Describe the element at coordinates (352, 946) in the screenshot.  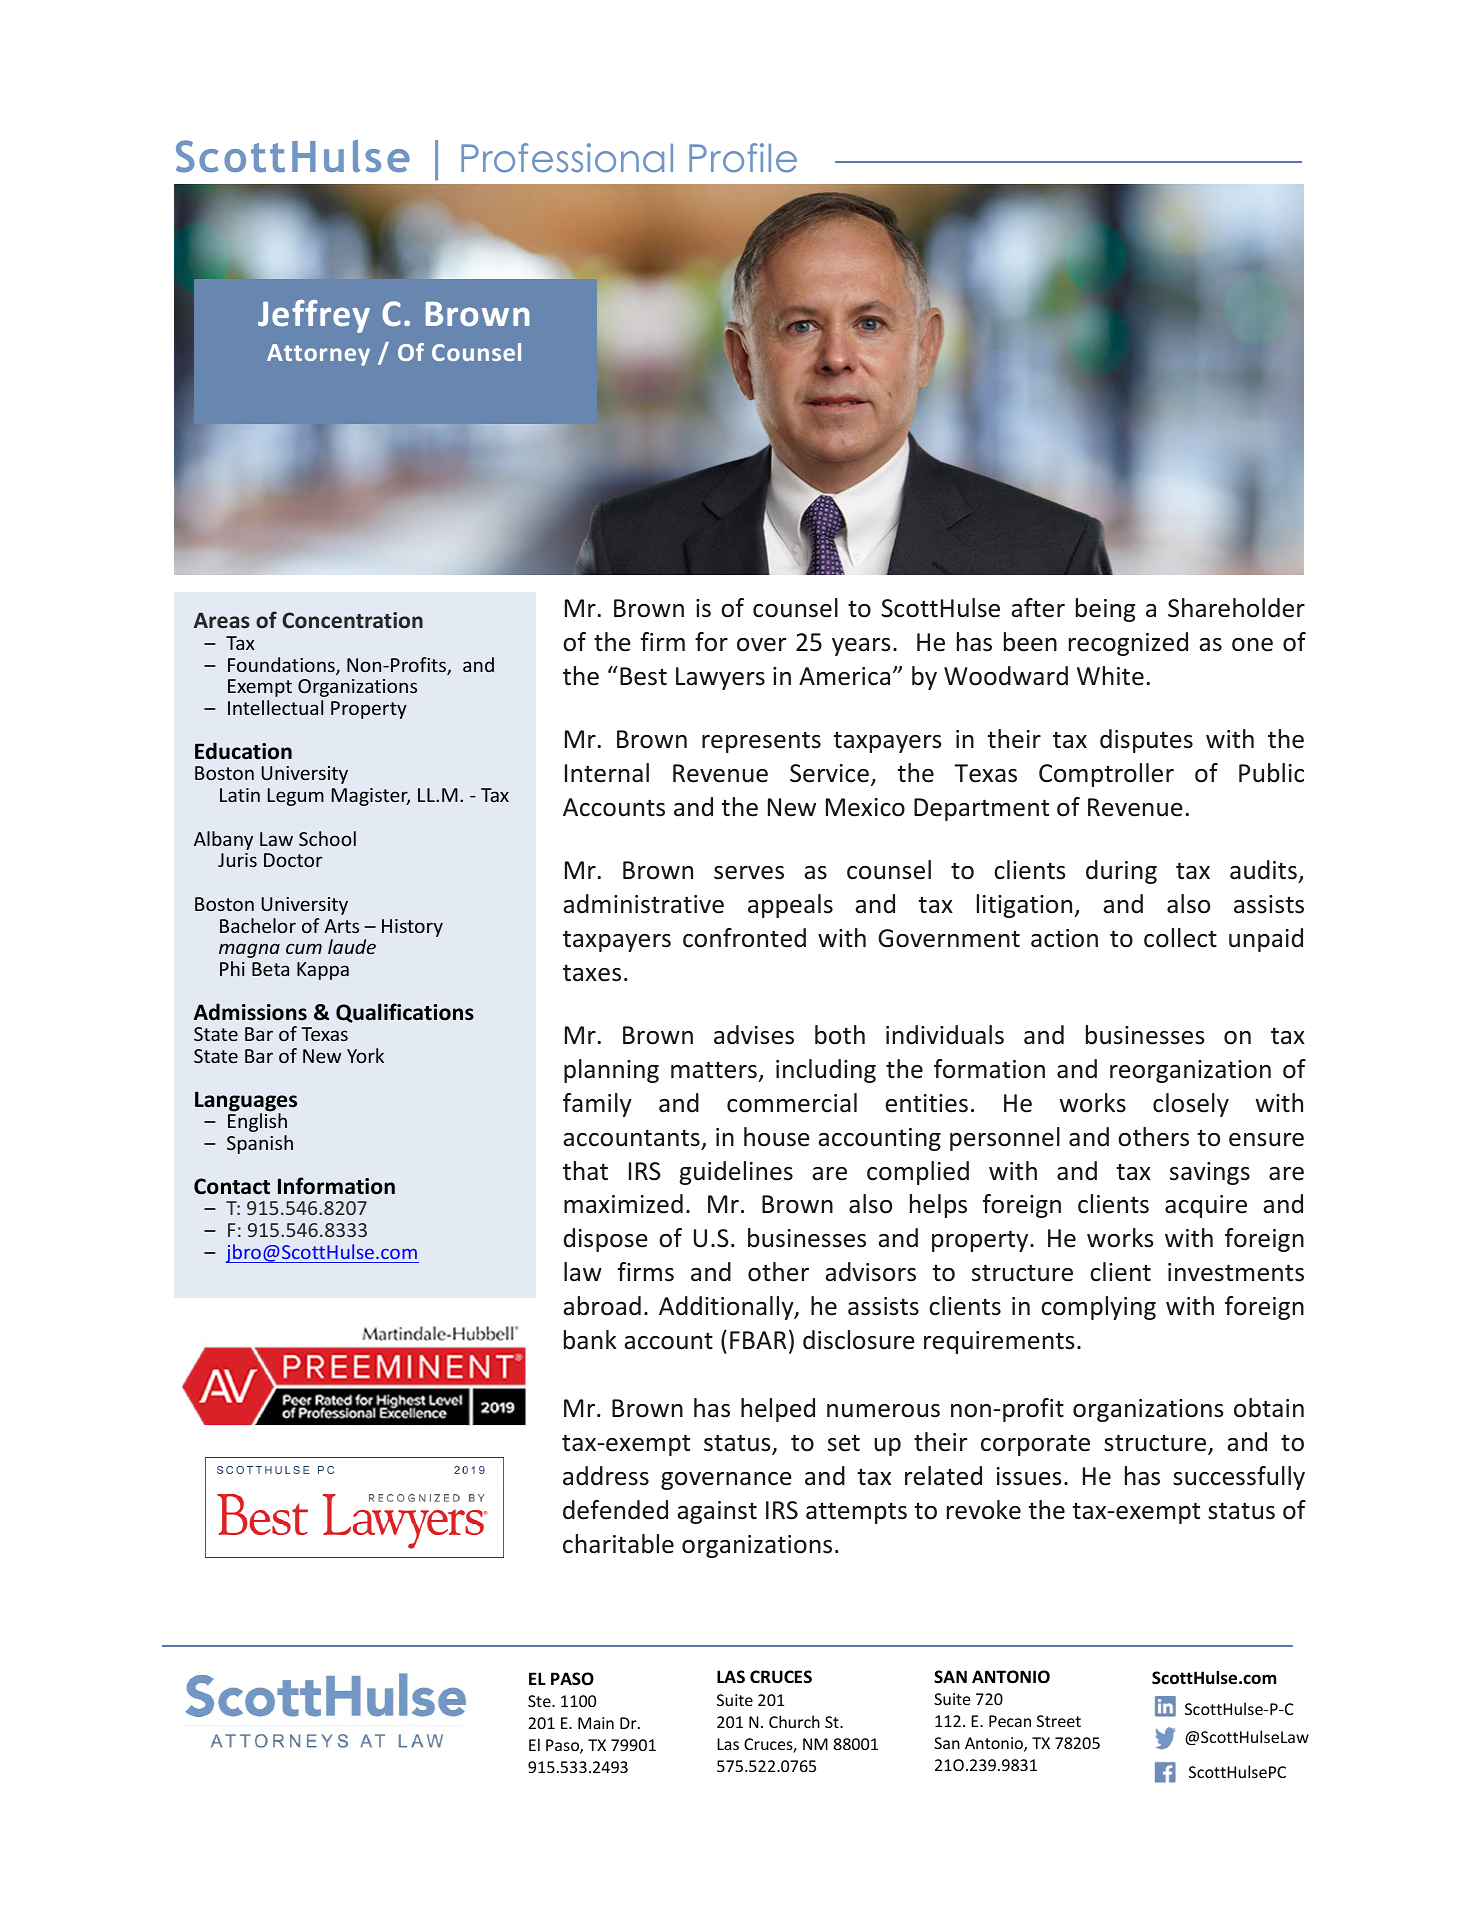
I see `laude` at that location.
